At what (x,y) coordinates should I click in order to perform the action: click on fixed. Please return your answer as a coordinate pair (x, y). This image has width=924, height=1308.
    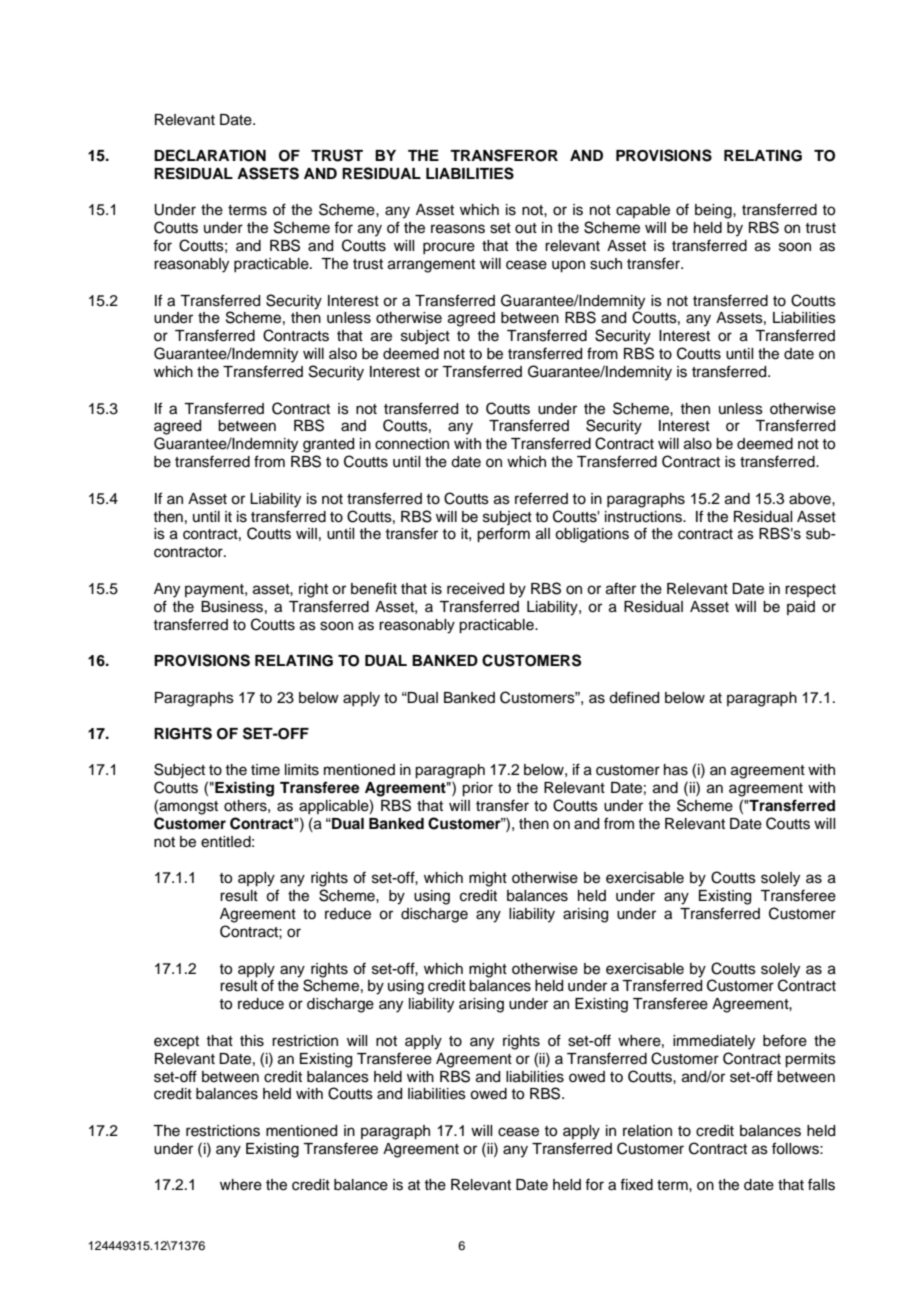
    Looking at the image, I should click on (636, 1184).
